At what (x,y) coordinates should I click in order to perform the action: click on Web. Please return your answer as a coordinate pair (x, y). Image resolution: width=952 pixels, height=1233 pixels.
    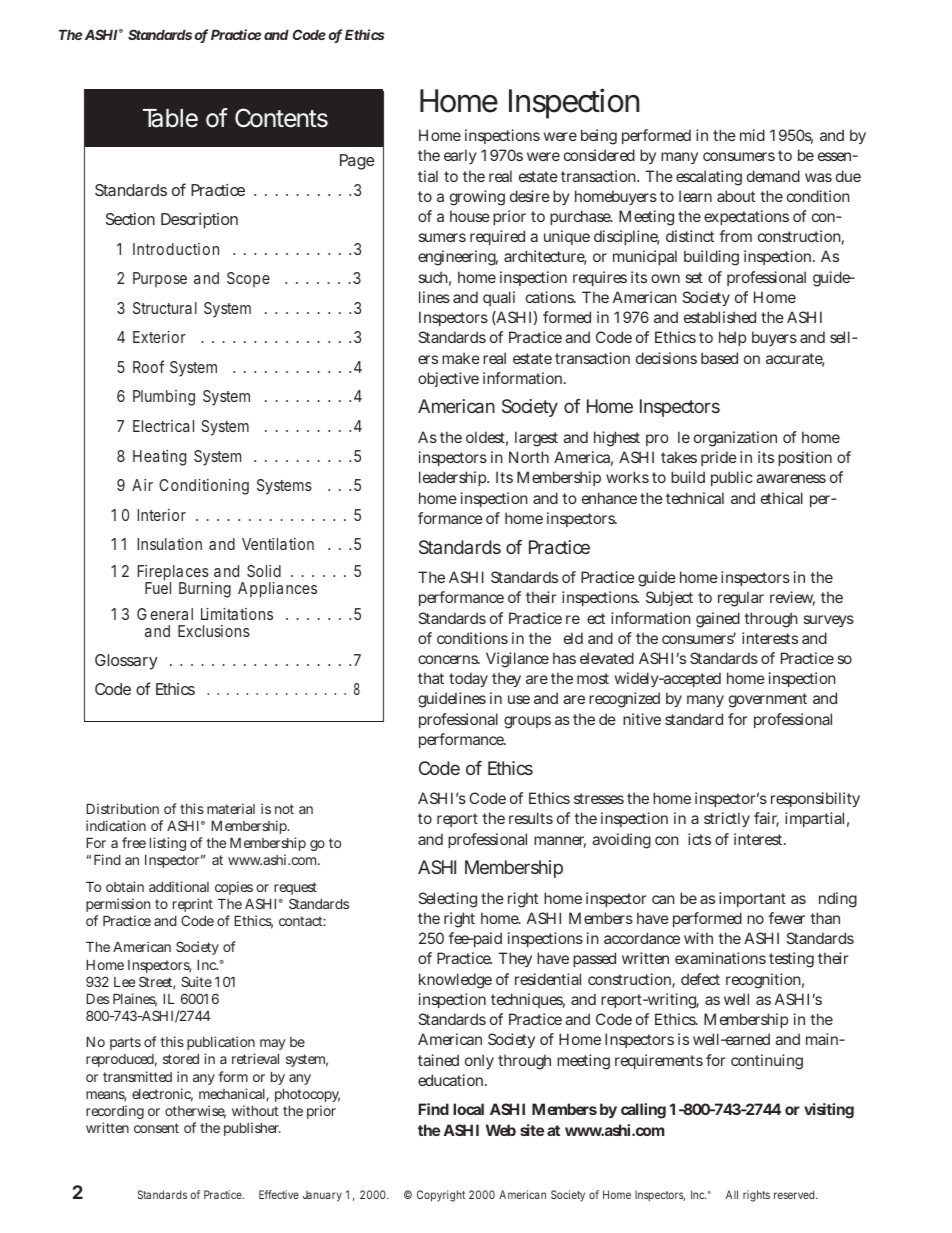
    Looking at the image, I should click on (501, 1130).
